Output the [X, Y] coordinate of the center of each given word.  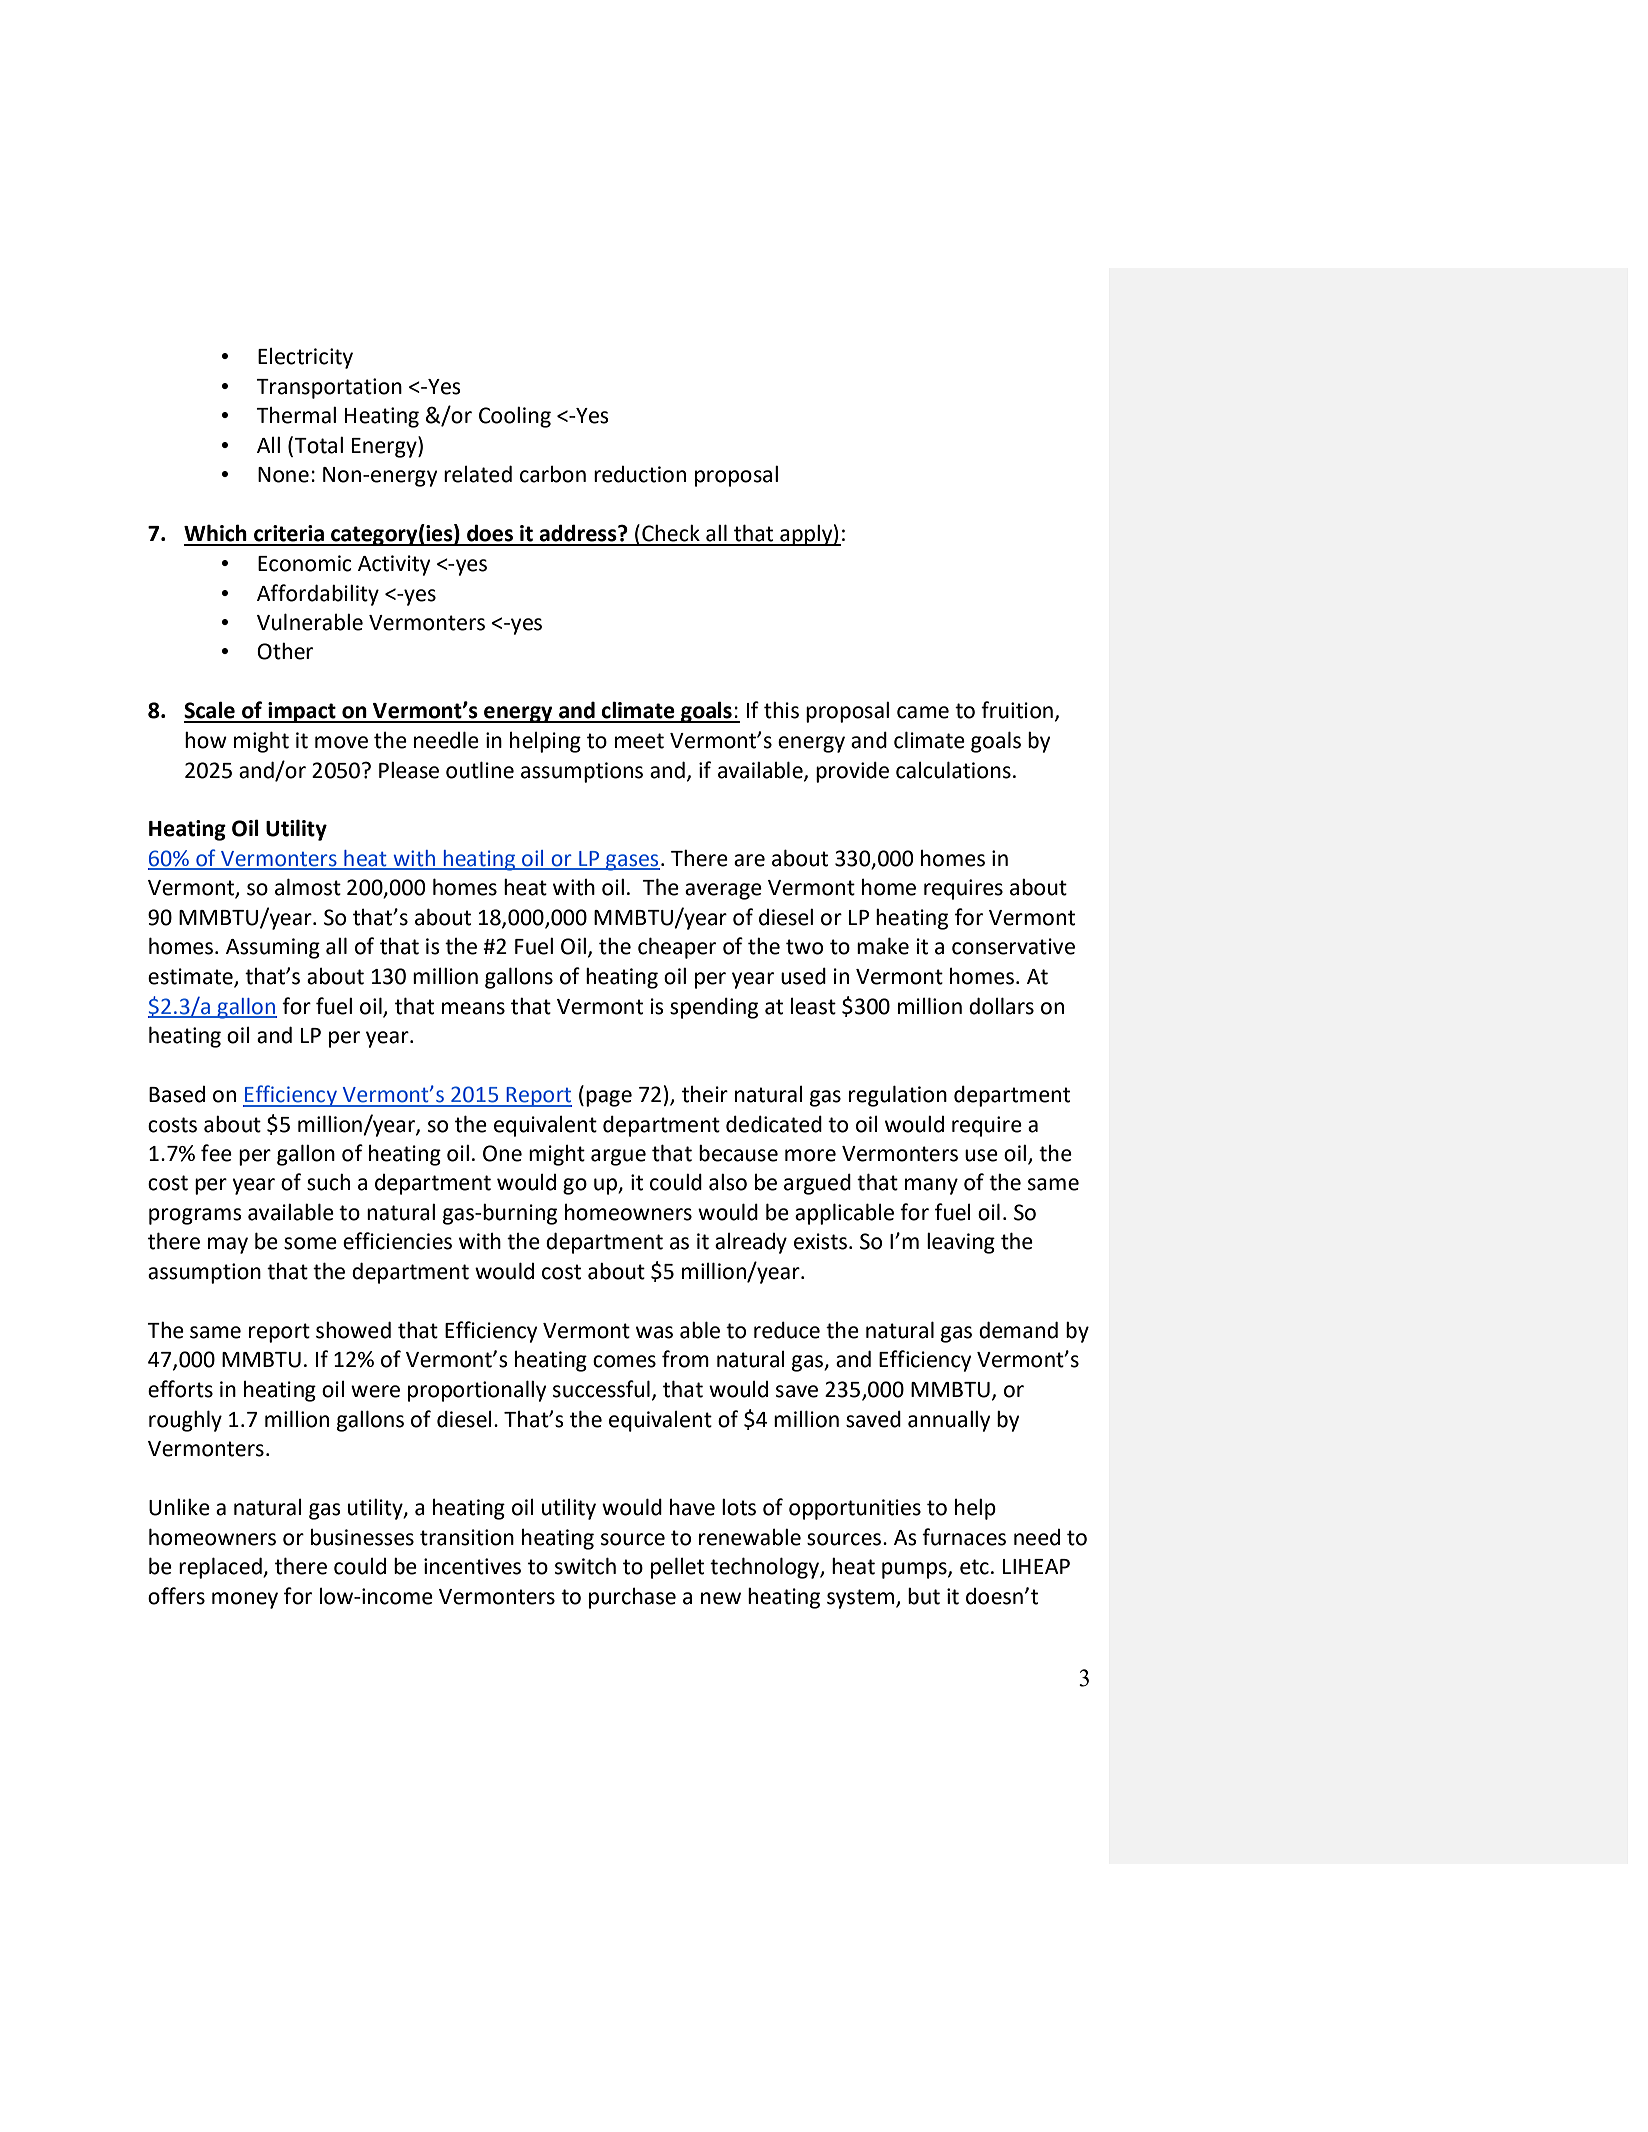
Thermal [296, 415]
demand [1018, 1330]
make [883, 946]
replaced [221, 1568]
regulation [898, 1096]
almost [308, 887]
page [609, 1098]
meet [639, 741]
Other [285, 651]
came [923, 712]
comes [624, 1361]
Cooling [515, 417]
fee [216, 1153]
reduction [640, 474]
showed [353, 1330]
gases [632, 862]
